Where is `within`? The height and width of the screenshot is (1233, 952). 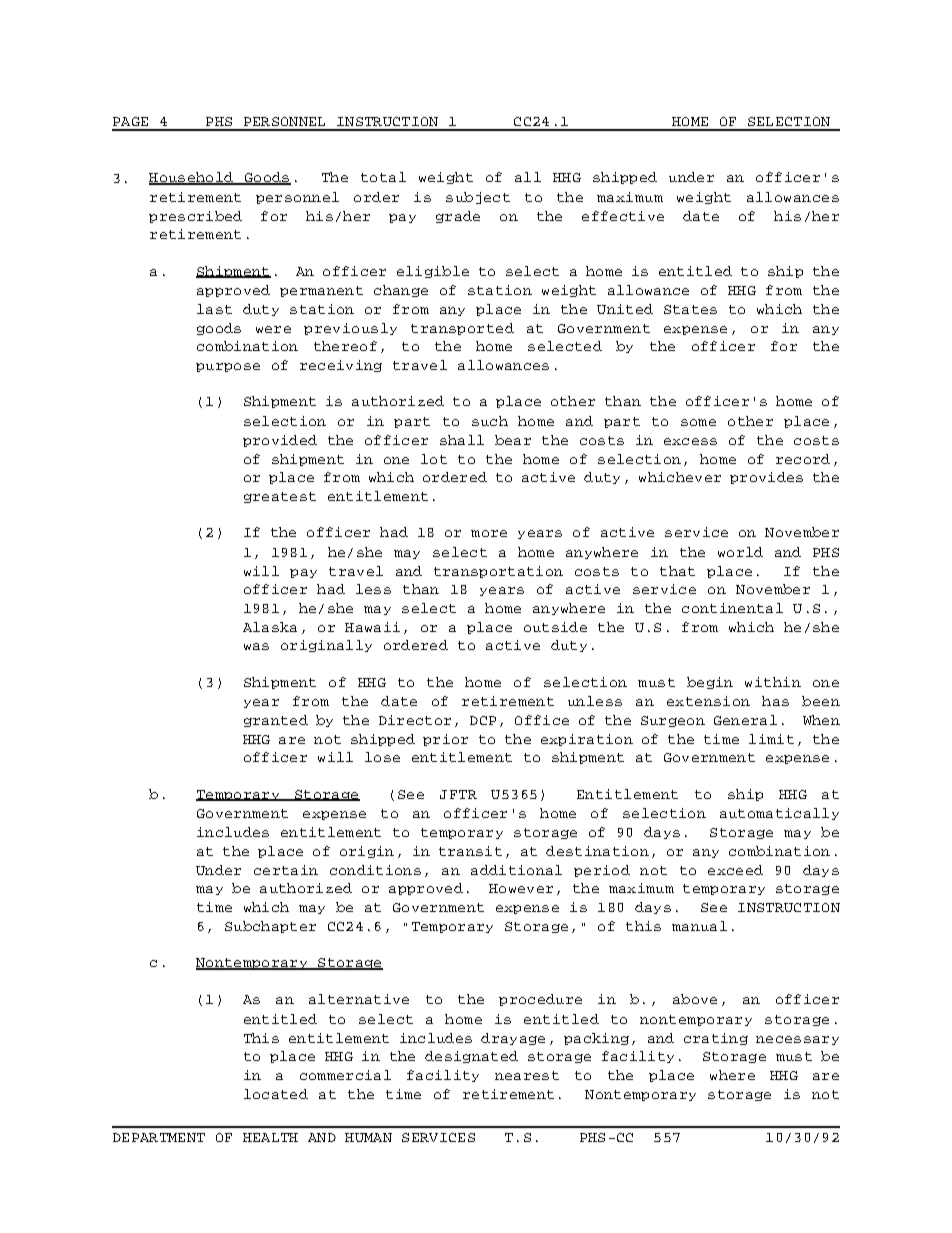 within is located at coordinates (773, 682).
